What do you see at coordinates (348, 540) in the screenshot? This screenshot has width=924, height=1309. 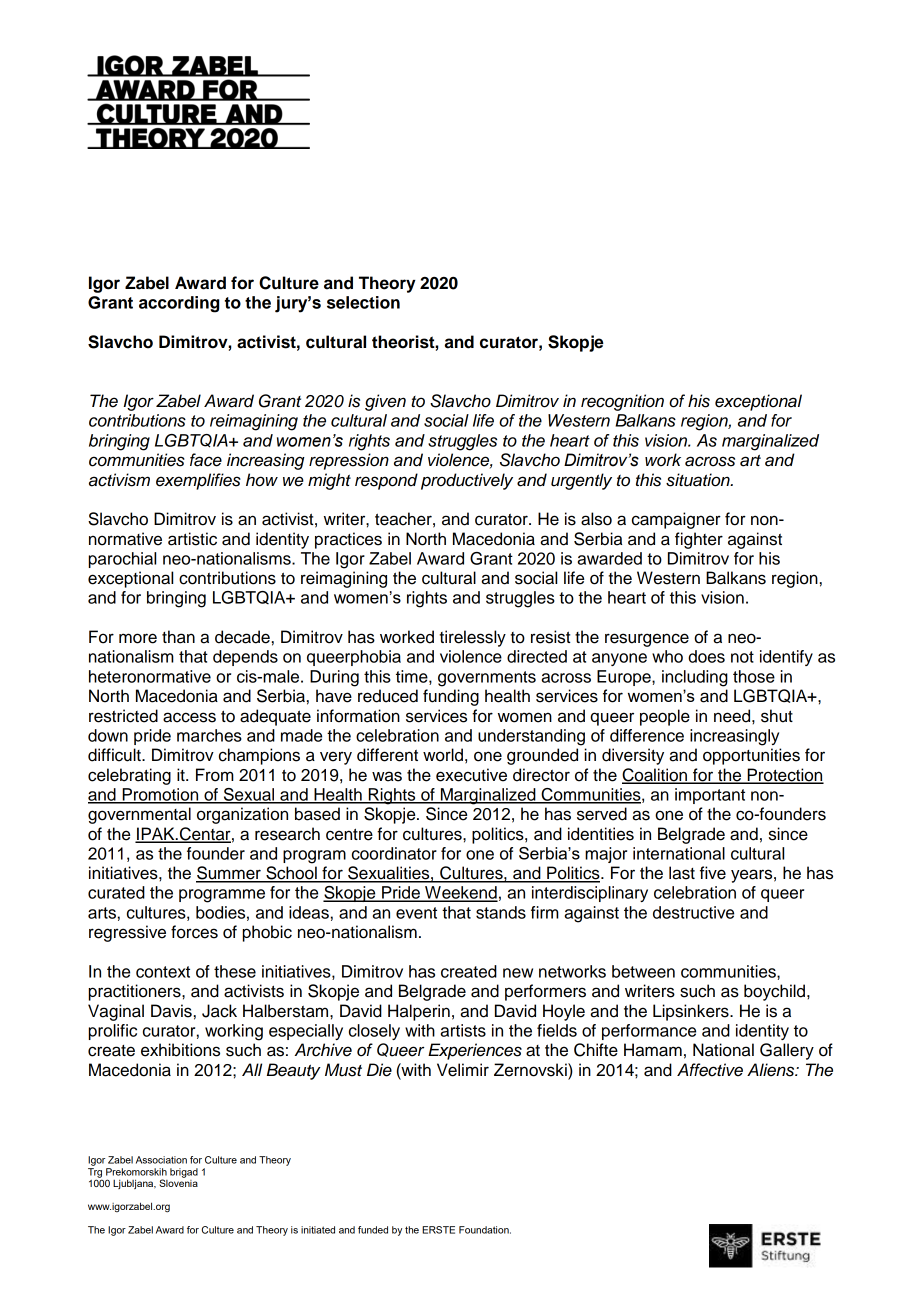 I see `practices` at bounding box center [348, 540].
